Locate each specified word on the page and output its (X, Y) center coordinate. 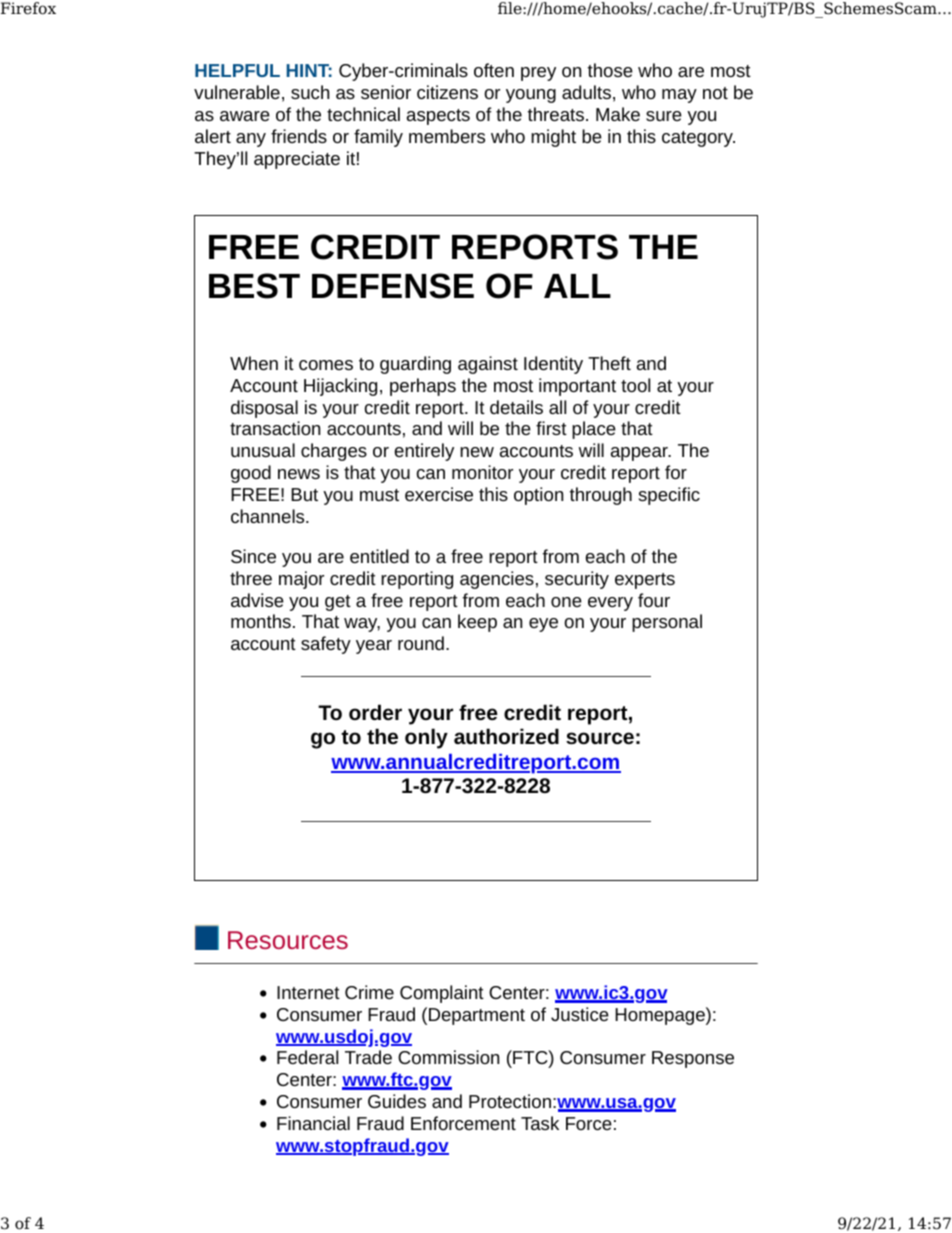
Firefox (28, 8)
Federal (307, 1057)
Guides (397, 1101)
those (610, 70)
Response (693, 1059)
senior (386, 92)
